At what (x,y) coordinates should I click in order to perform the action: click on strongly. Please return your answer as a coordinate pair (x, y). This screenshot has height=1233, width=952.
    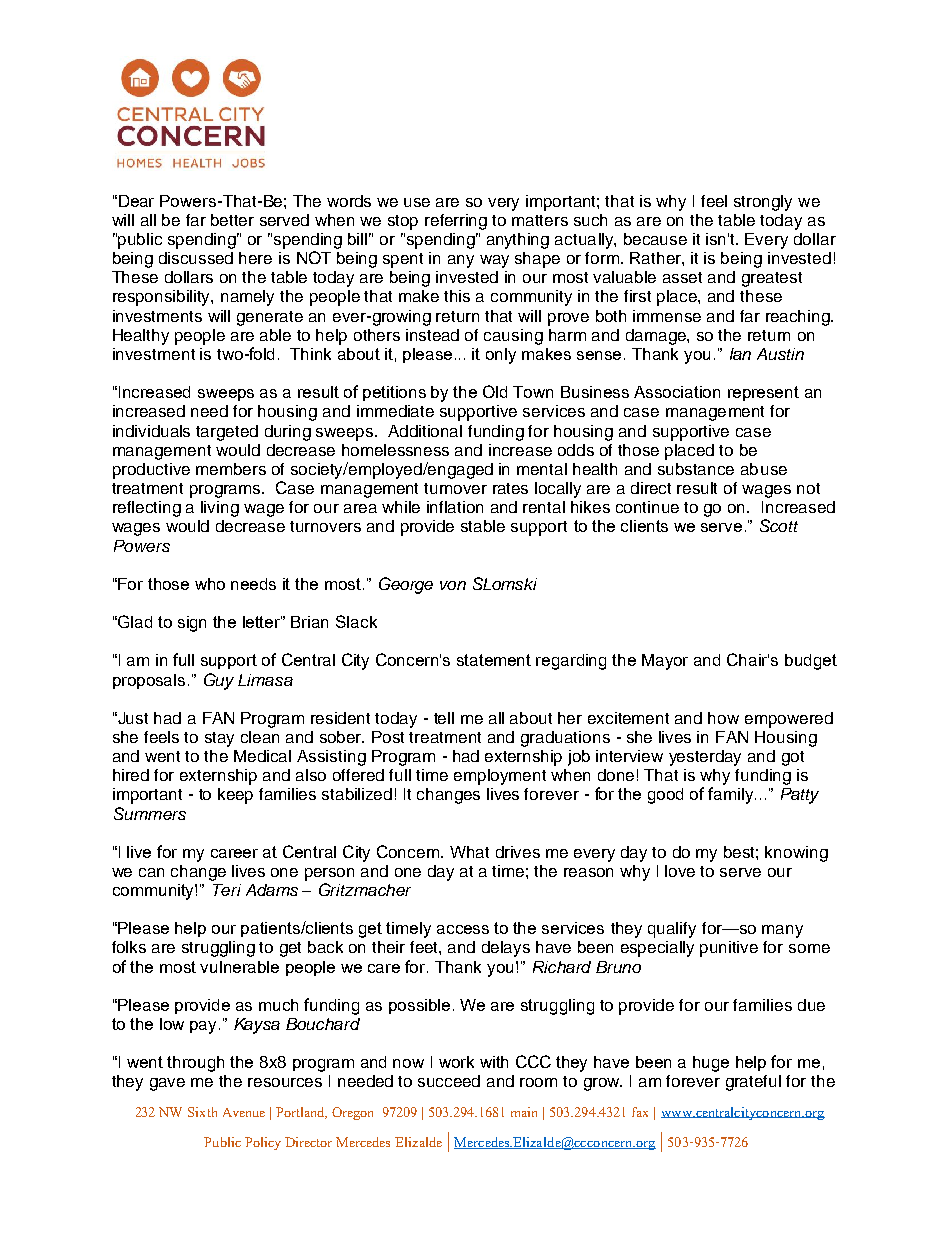
    Looking at the image, I should click on (763, 203).
